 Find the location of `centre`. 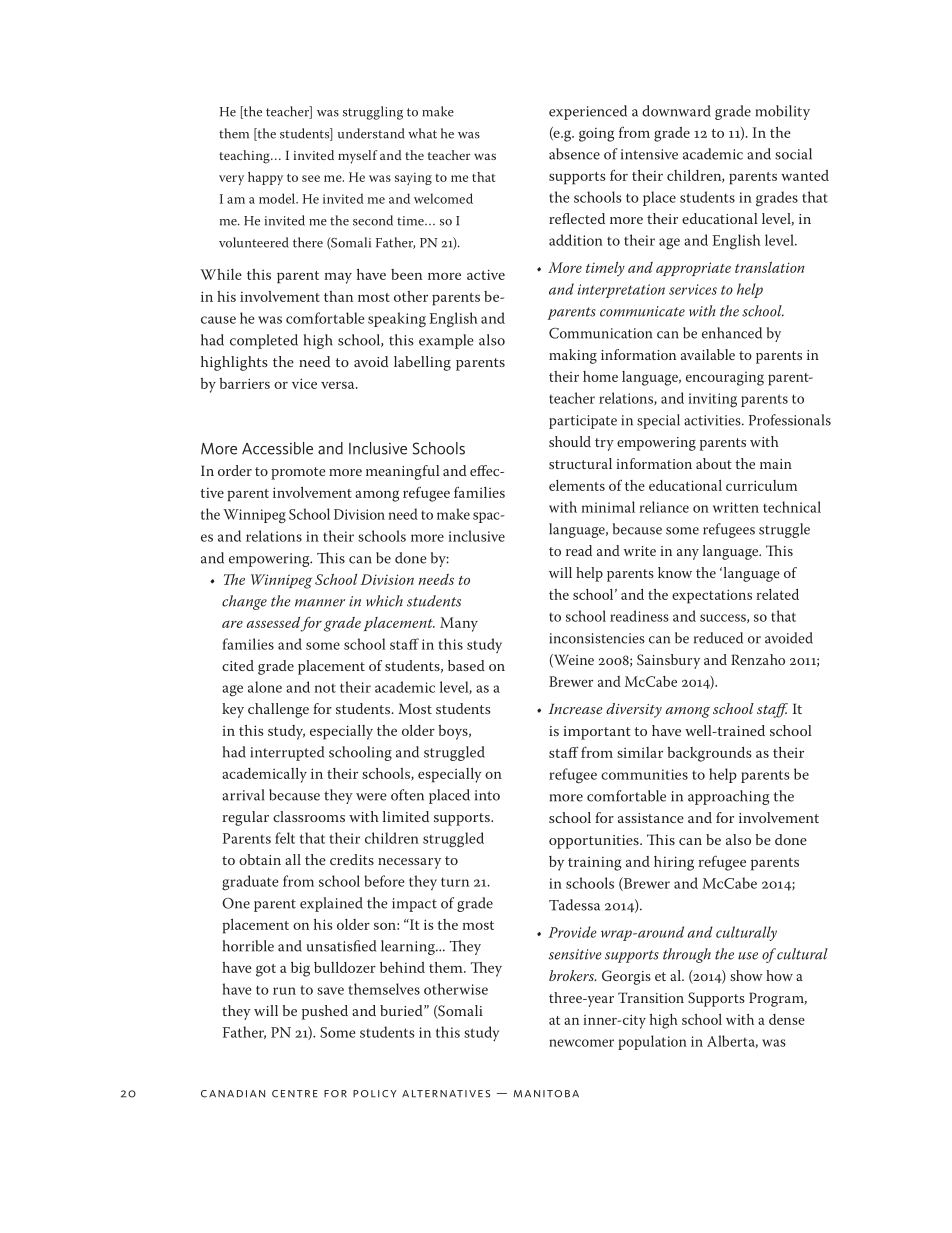

centre is located at coordinates (295, 1094).
